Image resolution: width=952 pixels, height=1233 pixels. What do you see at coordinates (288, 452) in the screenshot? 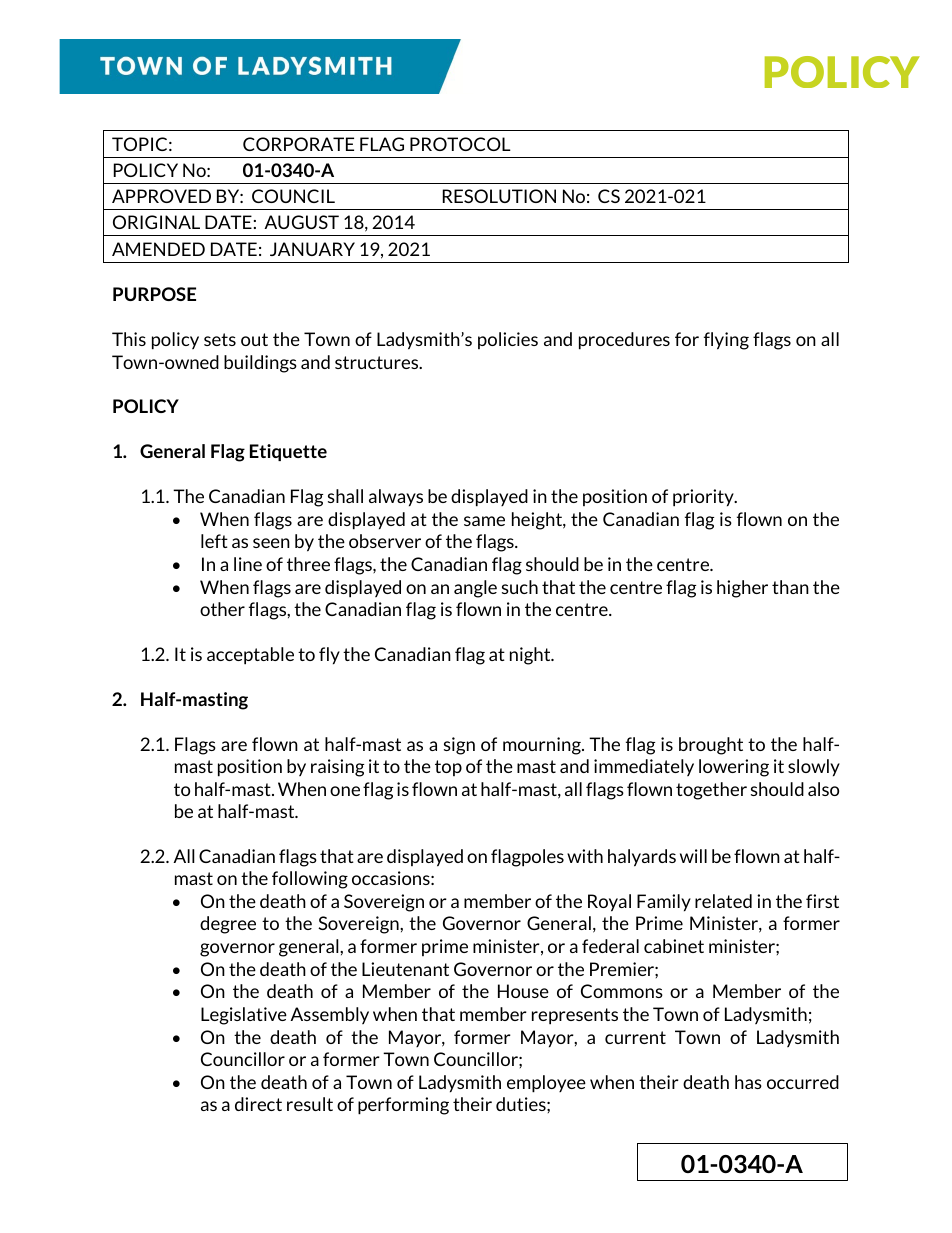
I see `Etiquette` at bounding box center [288, 452].
